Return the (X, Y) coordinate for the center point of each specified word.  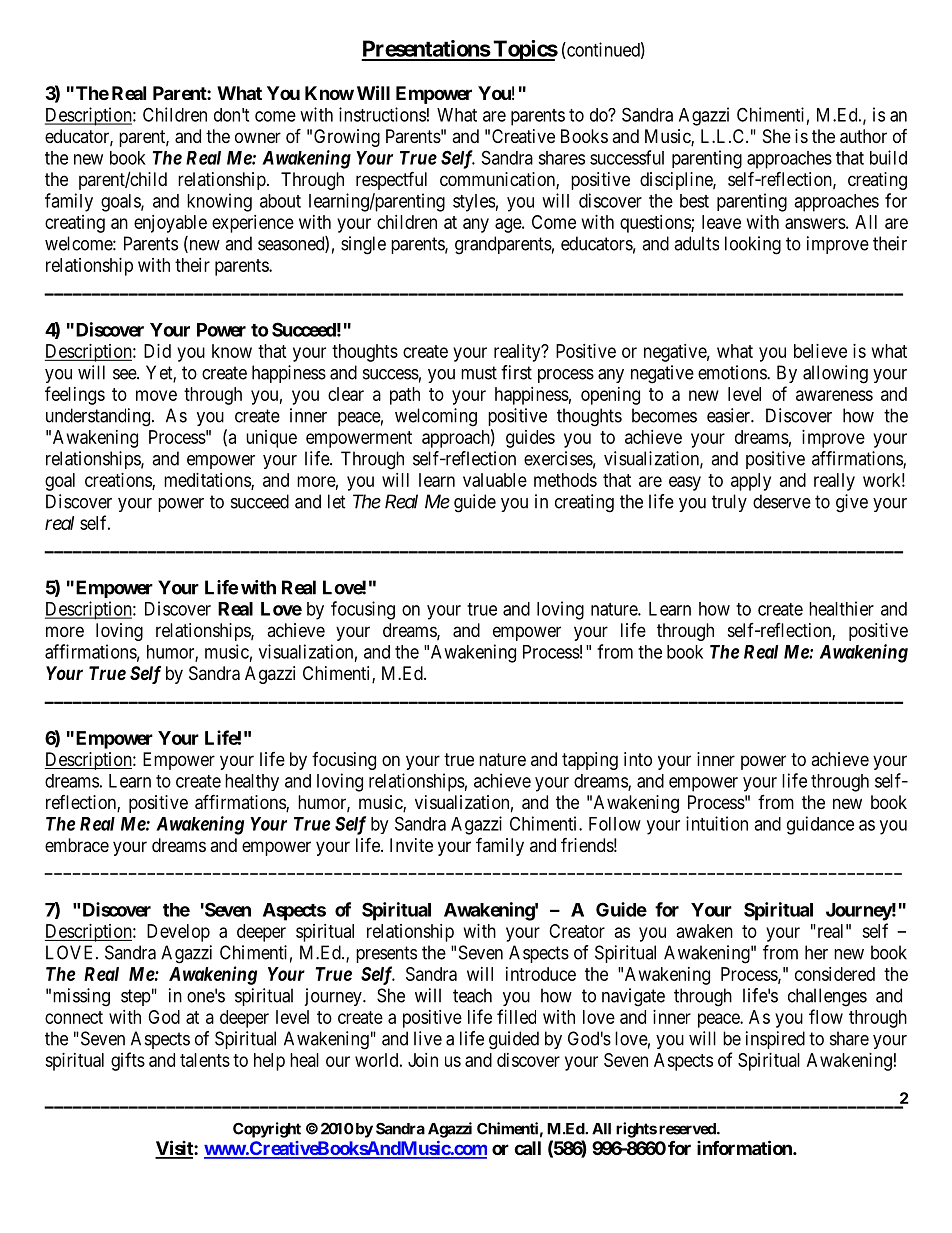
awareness (834, 395)
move (156, 395)
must (479, 373)
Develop (178, 933)
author (863, 136)
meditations (208, 481)
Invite (411, 845)
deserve (782, 501)
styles (474, 203)
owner (258, 137)
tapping (590, 761)
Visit (175, 1149)
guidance (820, 825)
